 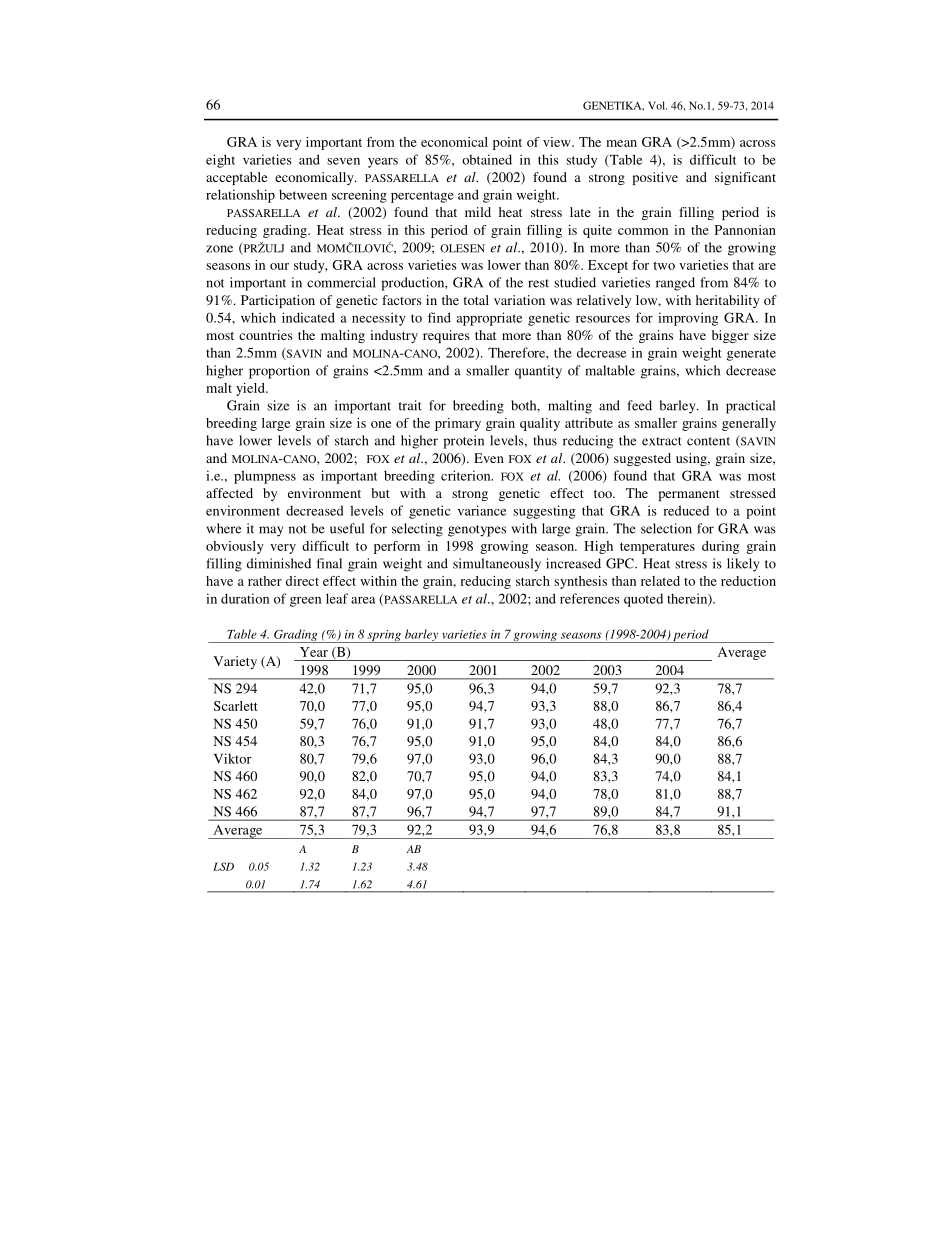 What do you see at coordinates (655, 178) in the document?
I see `positive` at bounding box center [655, 178].
